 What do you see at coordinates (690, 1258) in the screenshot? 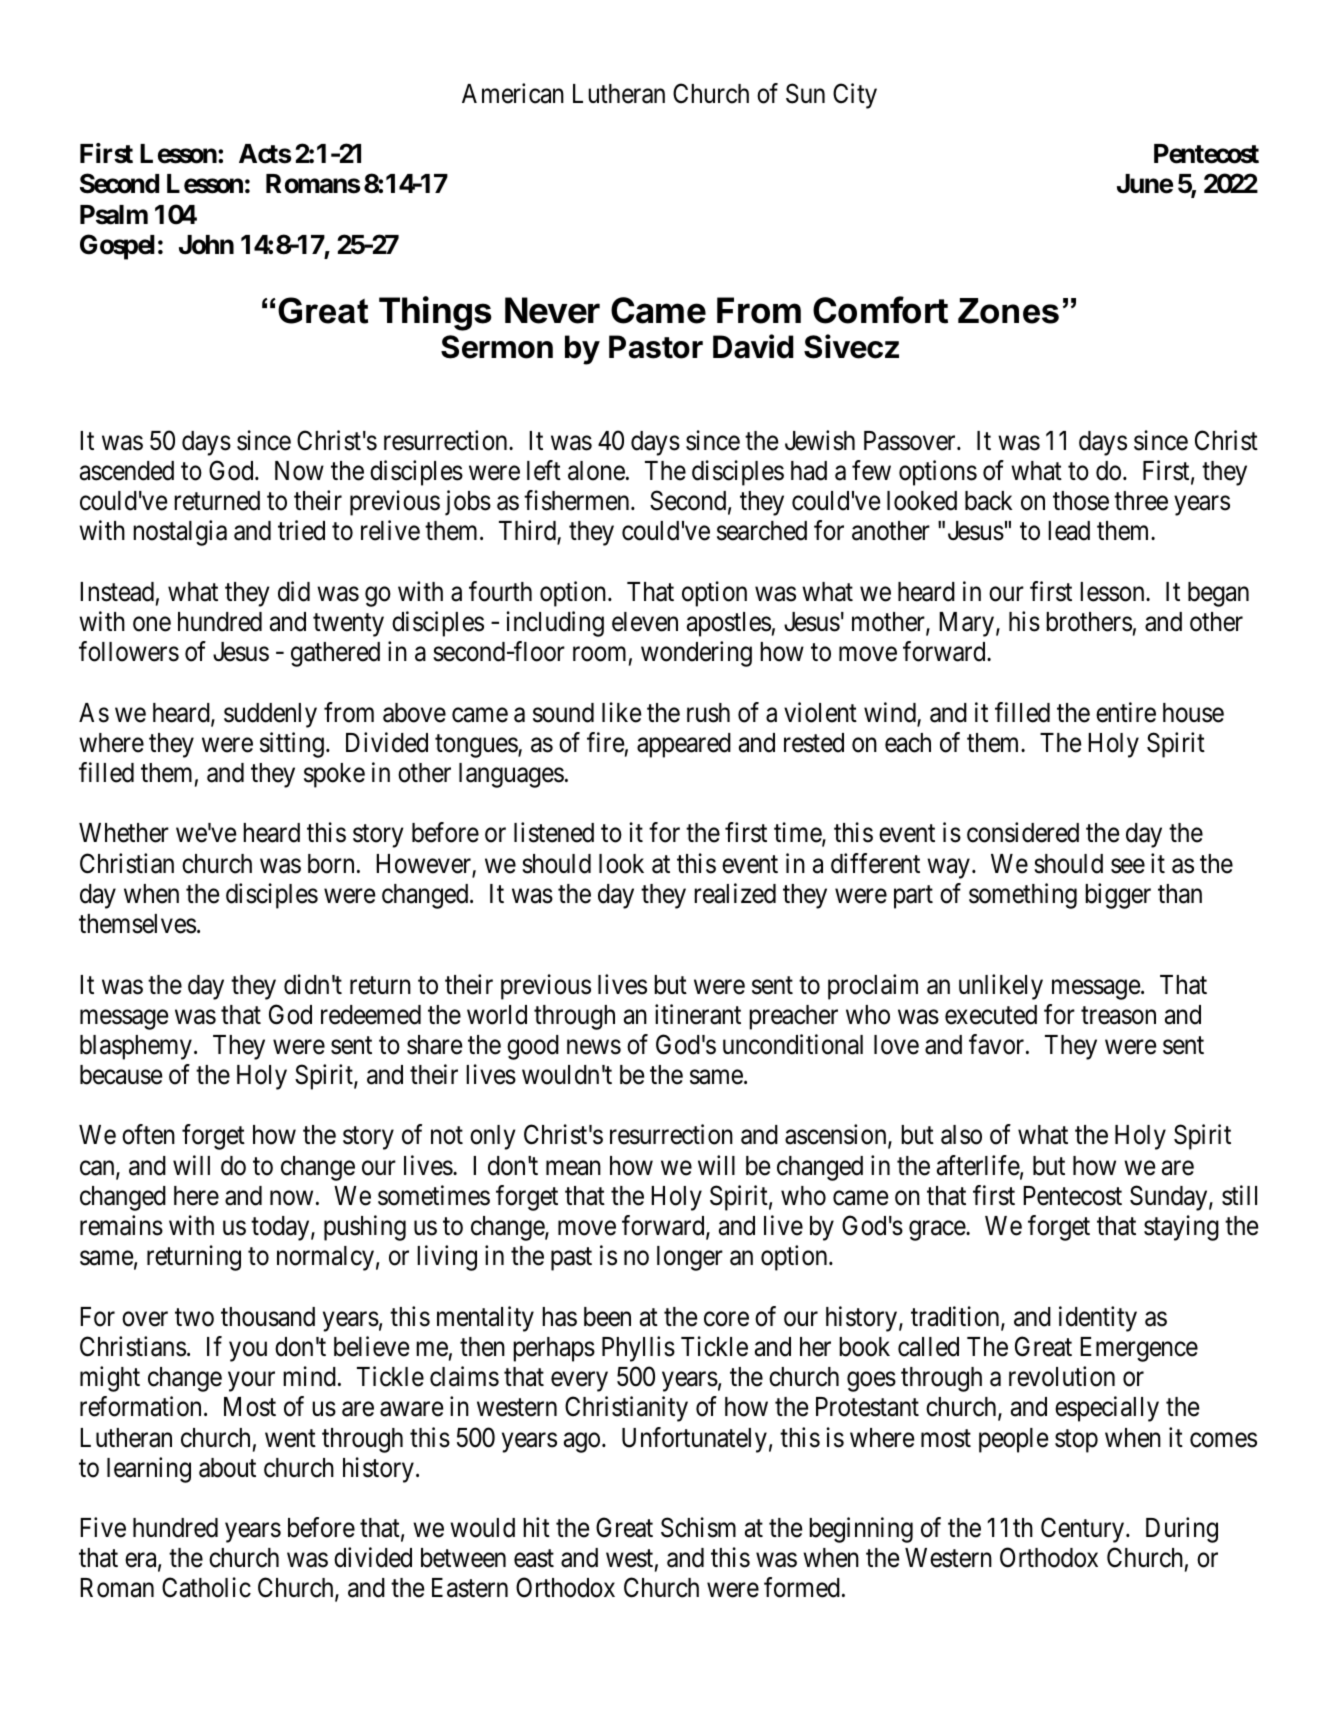
I see `longer` at bounding box center [690, 1258].
